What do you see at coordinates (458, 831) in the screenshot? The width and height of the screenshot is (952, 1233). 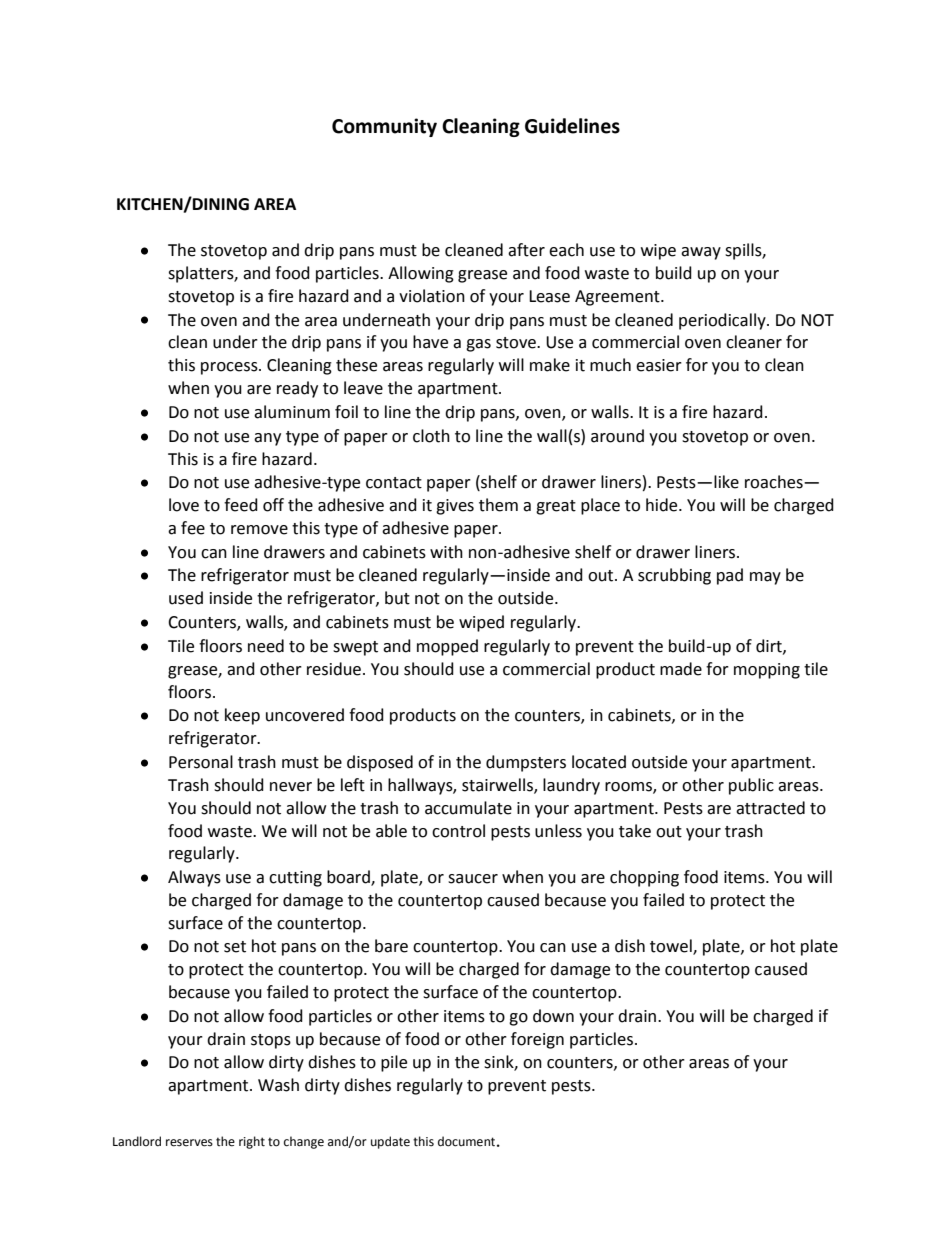 I see `control` at bounding box center [458, 831].
